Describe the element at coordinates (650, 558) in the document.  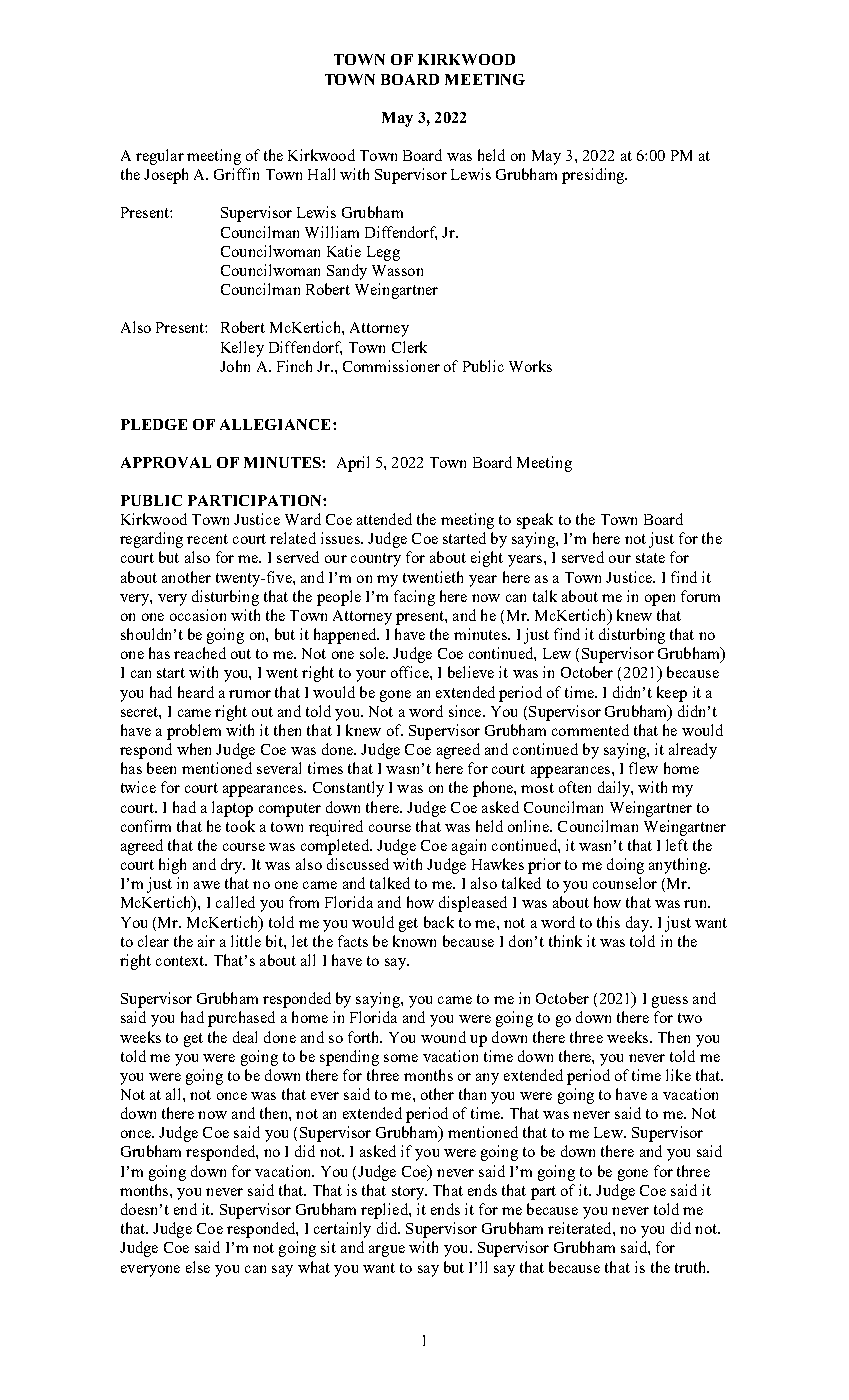
I see `state` at that location.
